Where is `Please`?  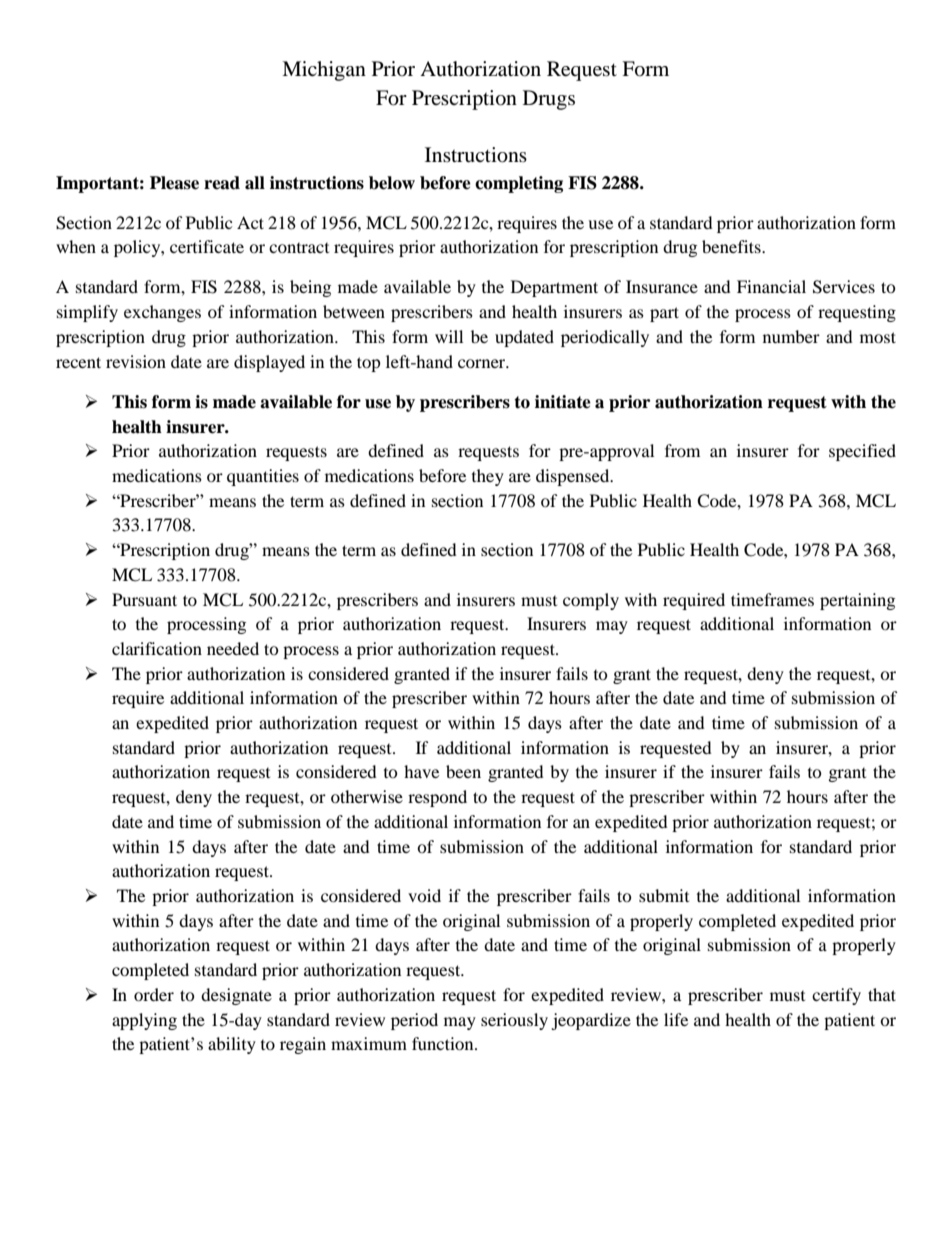
Please is located at coordinates (174, 183).
